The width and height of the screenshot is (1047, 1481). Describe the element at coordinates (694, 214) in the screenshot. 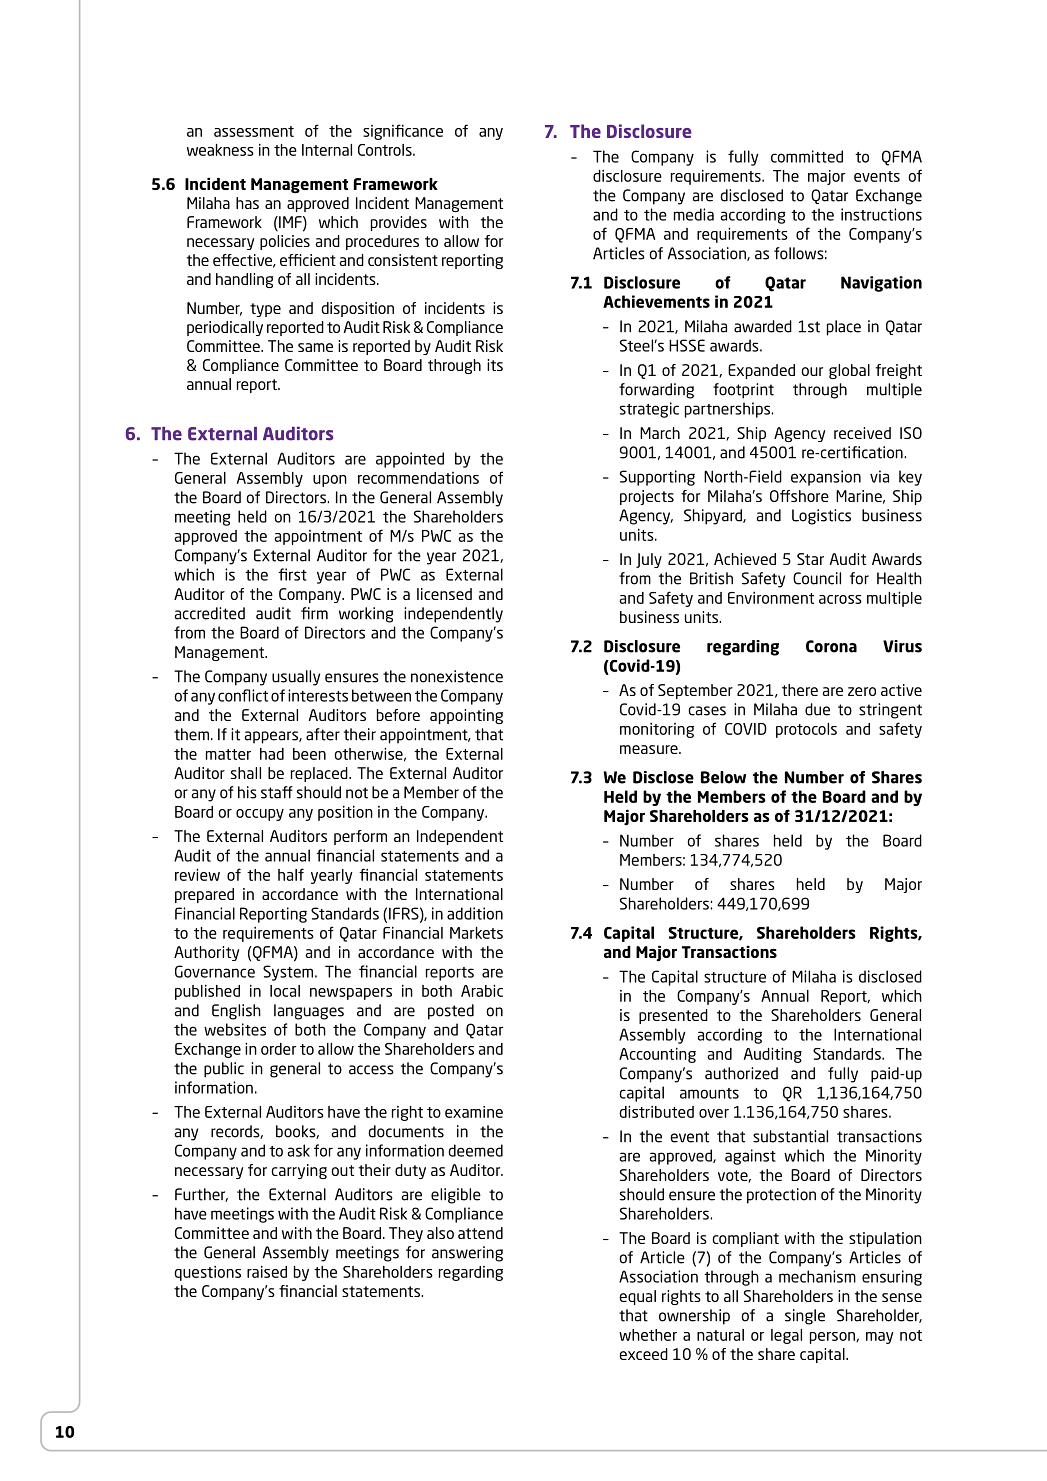

I see `media` at that location.
